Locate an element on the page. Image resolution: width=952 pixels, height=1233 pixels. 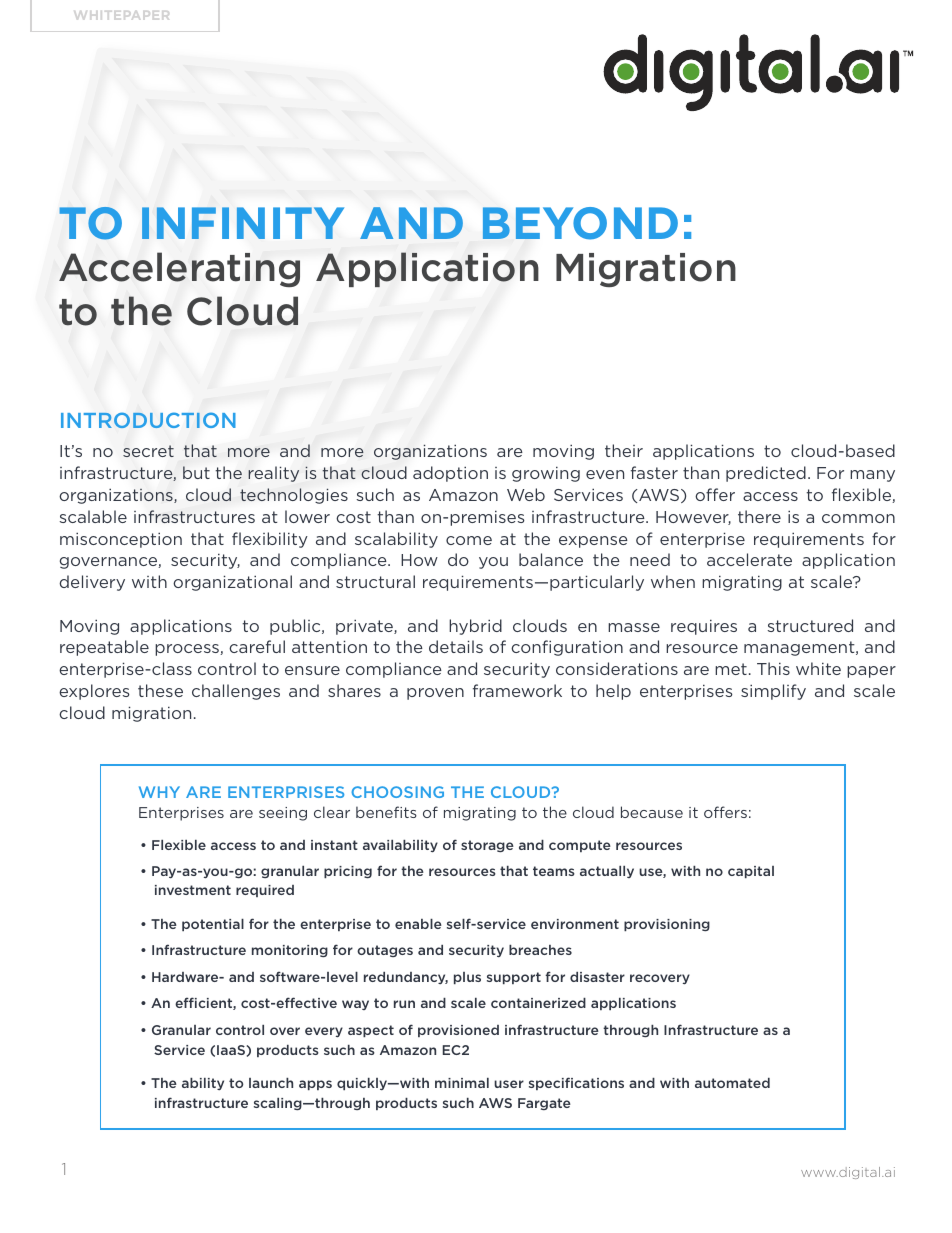
process is located at coordinates (188, 650).
